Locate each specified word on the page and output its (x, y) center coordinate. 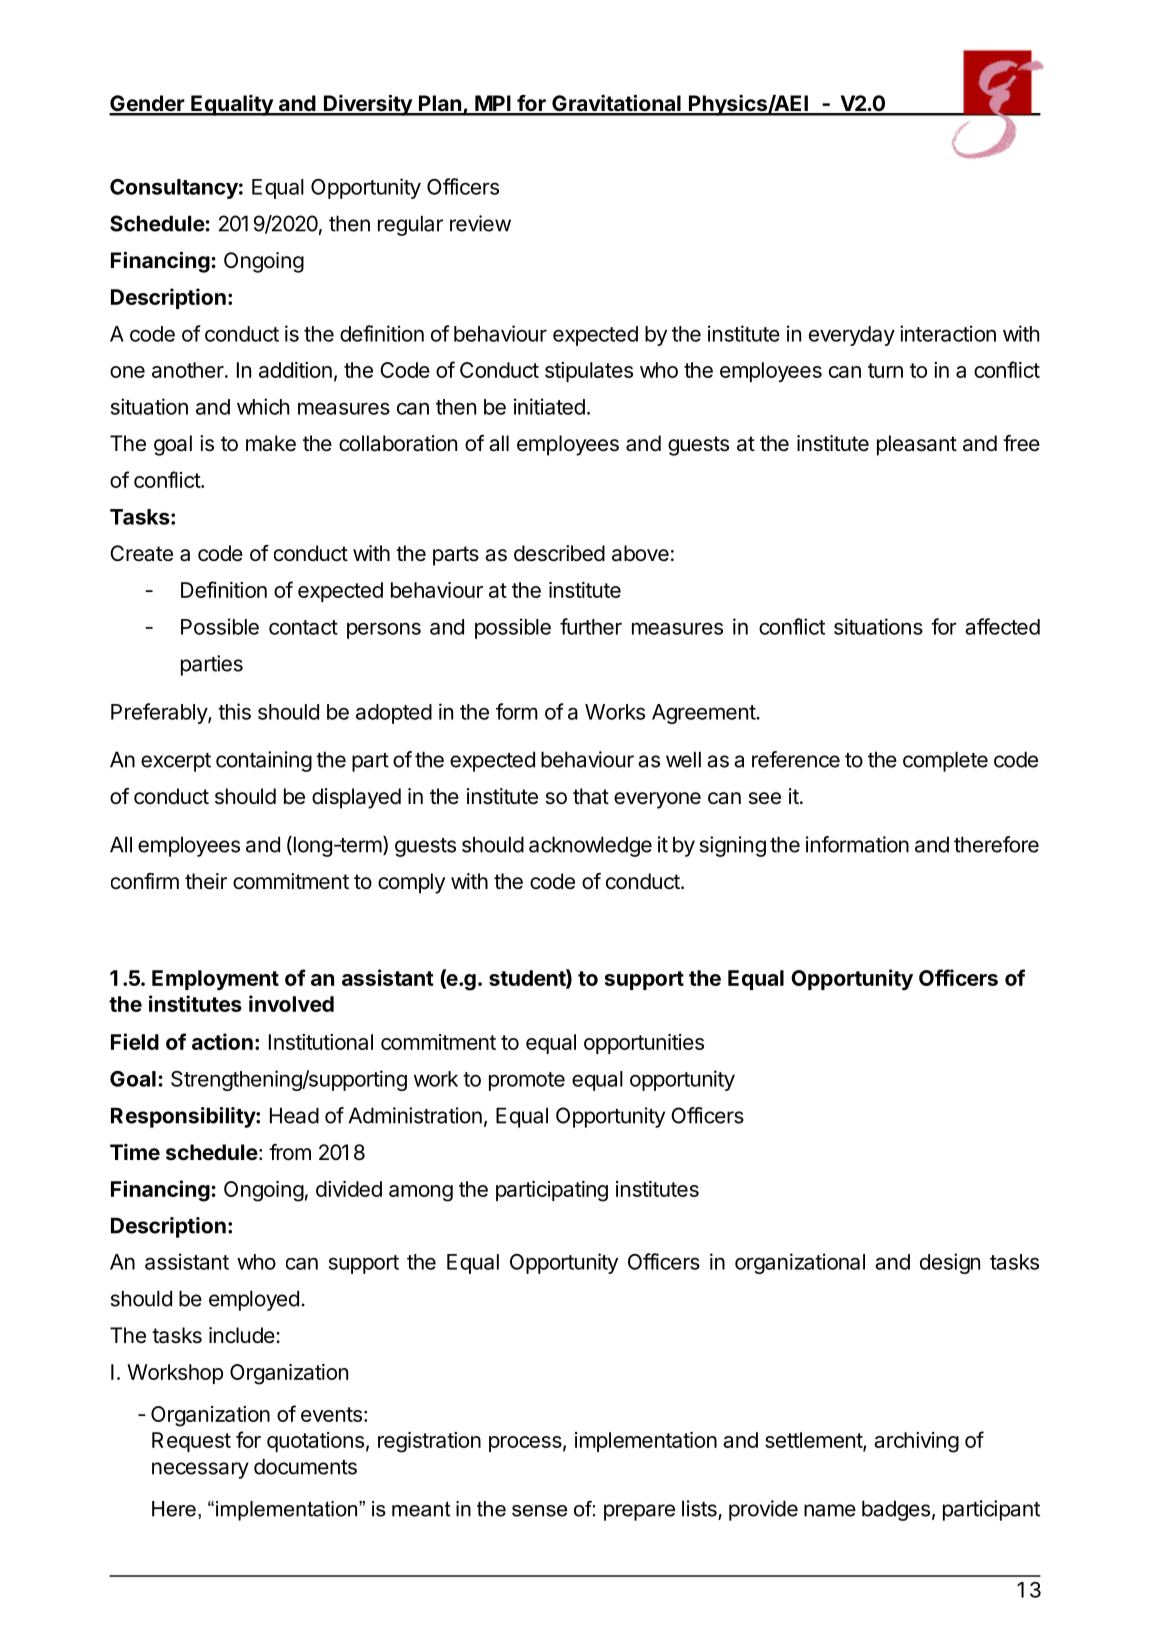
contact (303, 627)
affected (1002, 626)
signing (733, 846)
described (559, 553)
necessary (200, 1470)
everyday (852, 336)
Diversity (368, 105)
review (480, 223)
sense (539, 1511)
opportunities (644, 1044)
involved (291, 1003)
